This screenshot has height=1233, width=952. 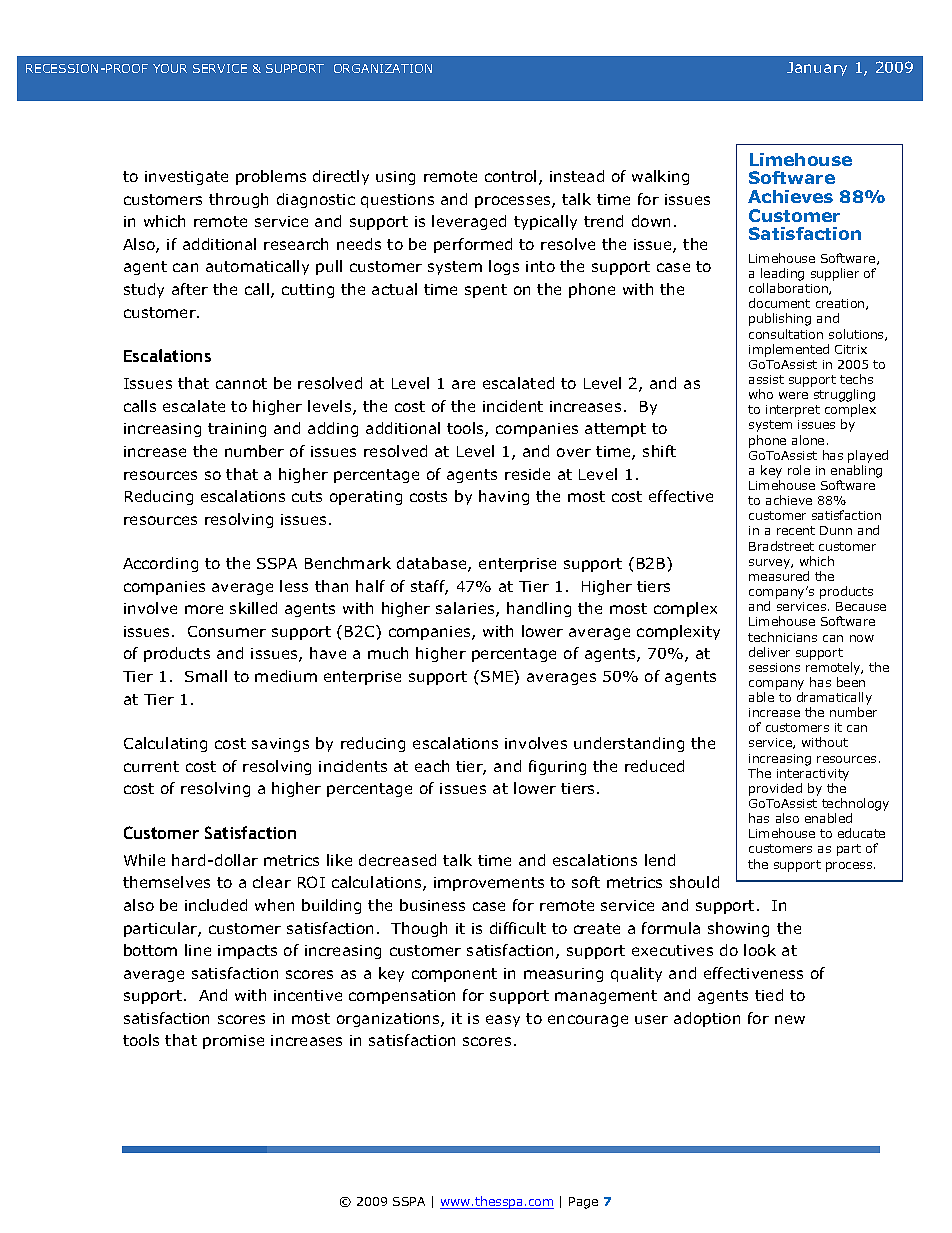 I want to click on promise, so click(x=233, y=1042).
